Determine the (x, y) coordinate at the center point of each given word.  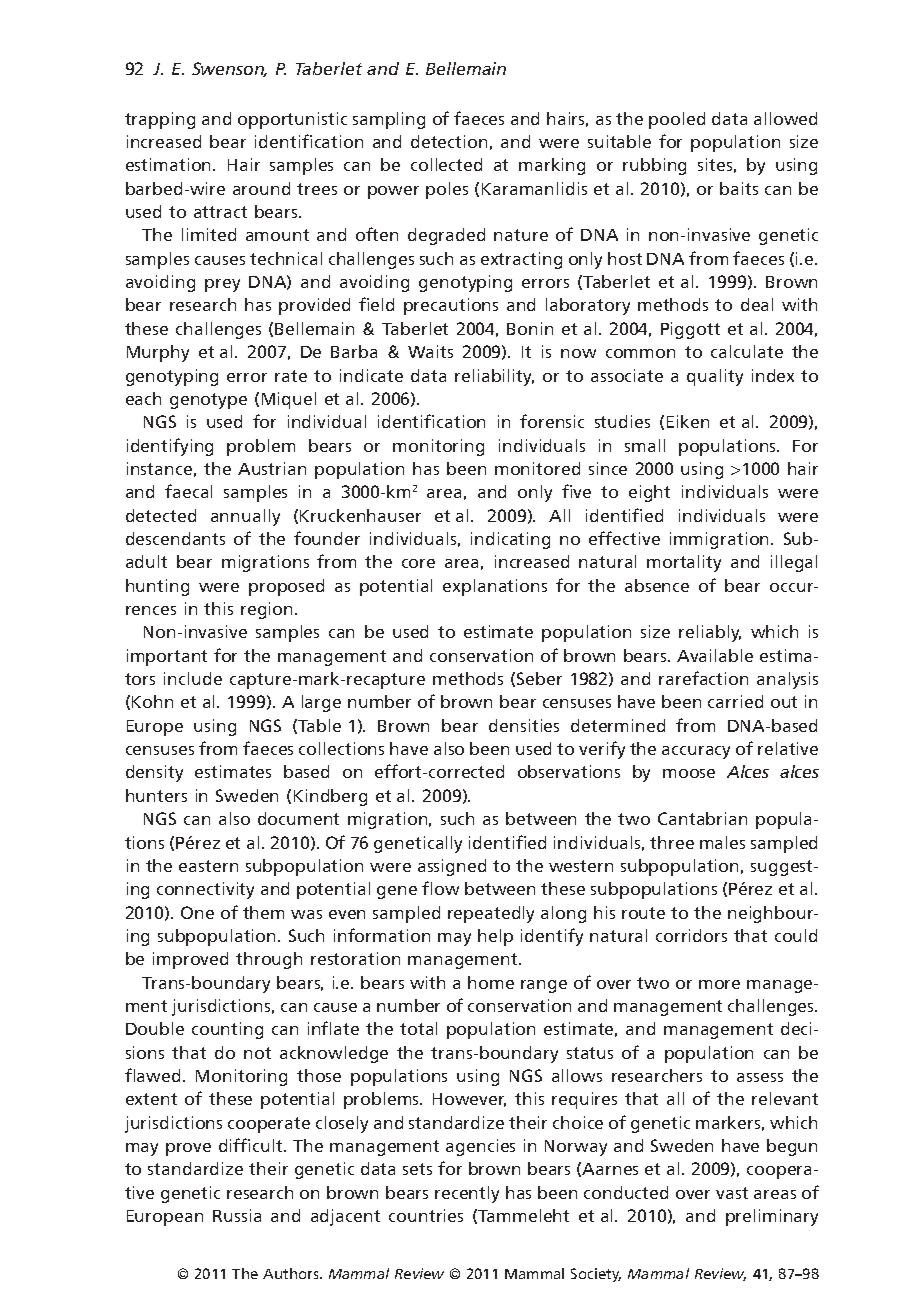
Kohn (152, 701)
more (719, 984)
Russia (237, 1215)
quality (715, 377)
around (261, 188)
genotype (208, 401)
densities (524, 725)
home (491, 982)
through (269, 960)
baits (739, 188)
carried (735, 701)
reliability (494, 377)
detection (449, 141)
